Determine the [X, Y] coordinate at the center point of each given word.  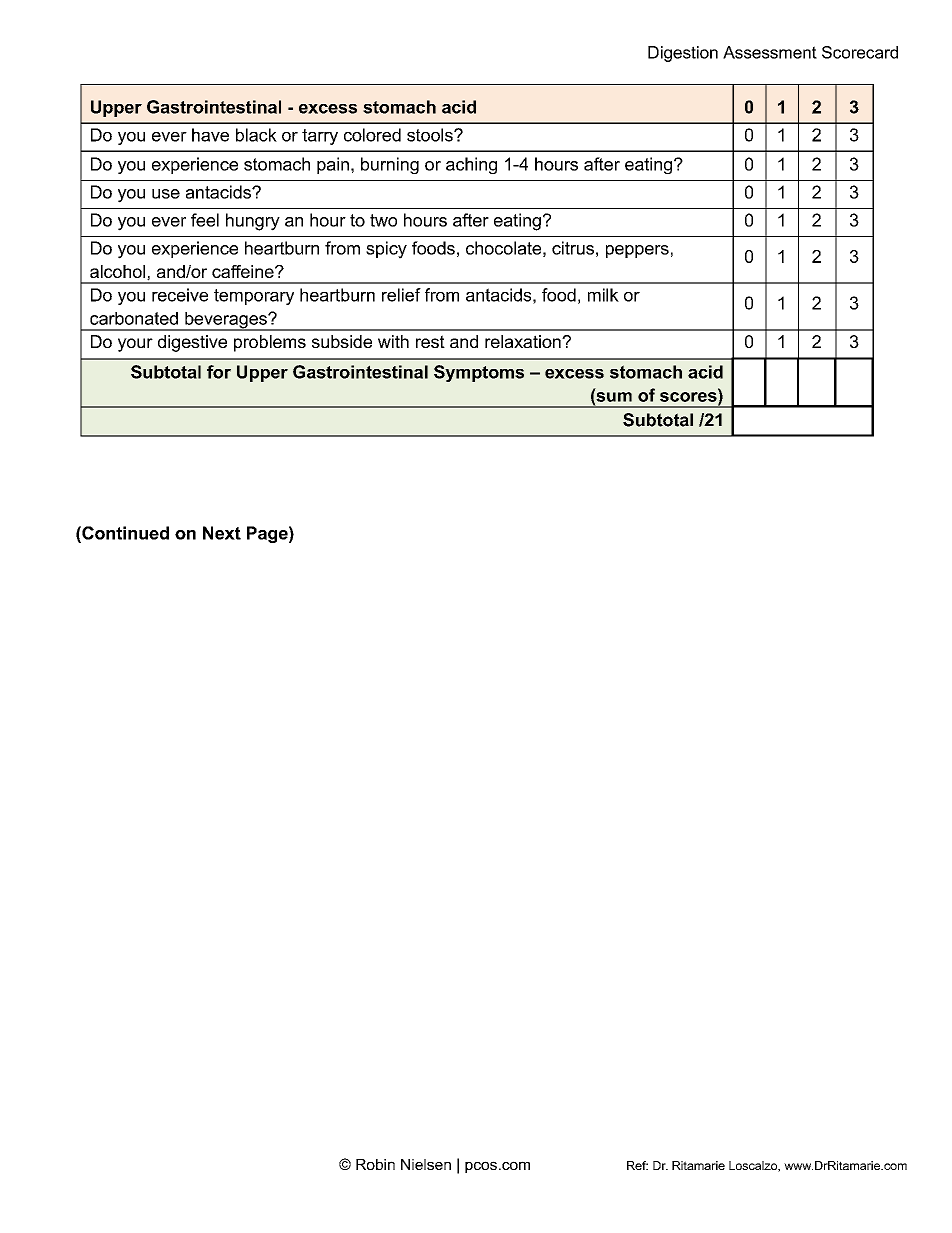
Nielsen [426, 1164]
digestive [192, 343]
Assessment [770, 52]
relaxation [524, 341]
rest [430, 341]
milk [603, 295]
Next [222, 533]
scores [689, 397]
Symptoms [479, 373]
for [219, 372]
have [210, 135]
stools [431, 135]
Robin [375, 1164]
